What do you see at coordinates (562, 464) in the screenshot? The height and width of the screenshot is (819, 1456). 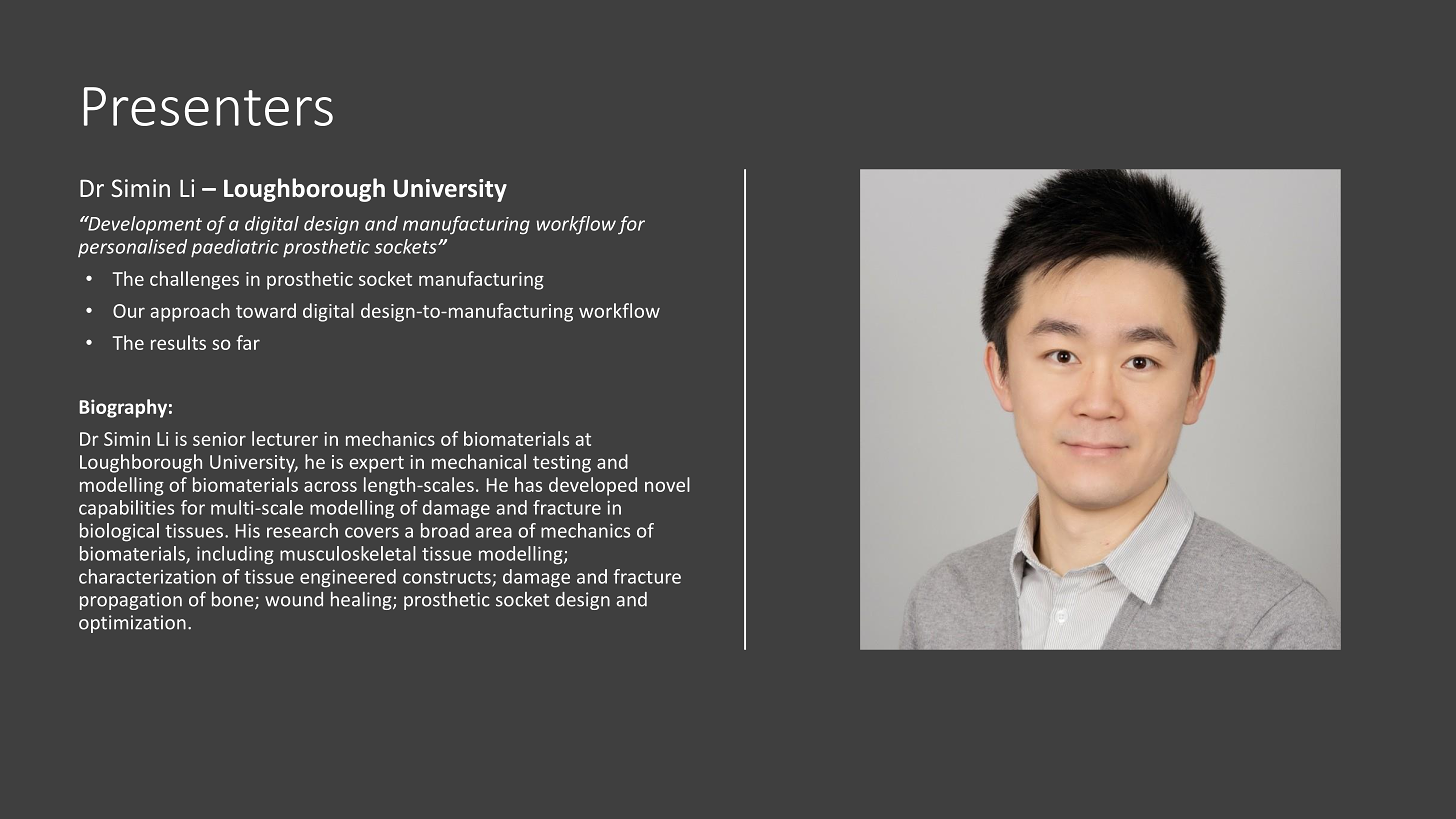 I see `testing` at bounding box center [562, 464].
